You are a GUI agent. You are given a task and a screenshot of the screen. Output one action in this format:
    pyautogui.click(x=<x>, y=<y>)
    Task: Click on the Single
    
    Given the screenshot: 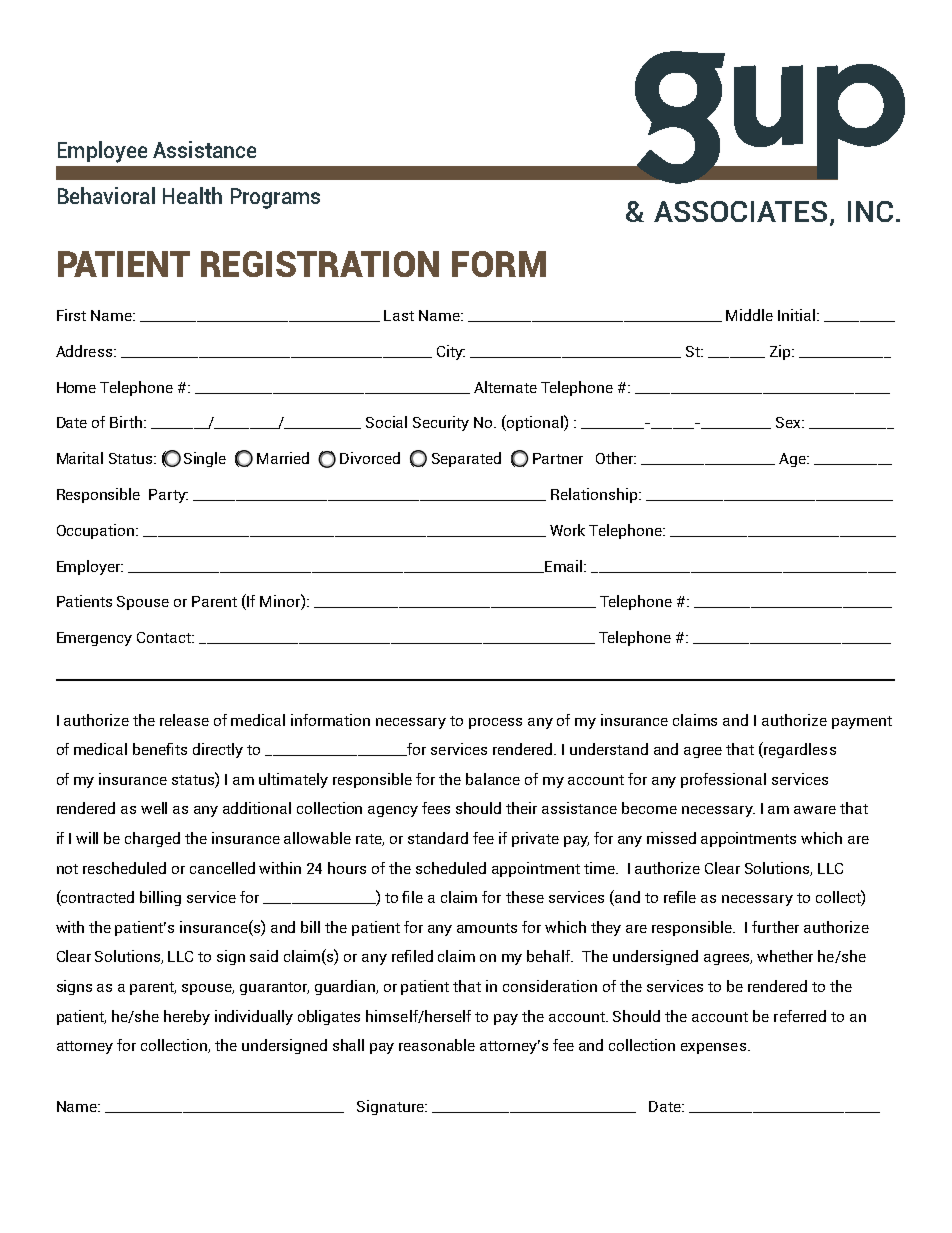 What is the action you would take?
    pyautogui.click(x=205, y=459)
